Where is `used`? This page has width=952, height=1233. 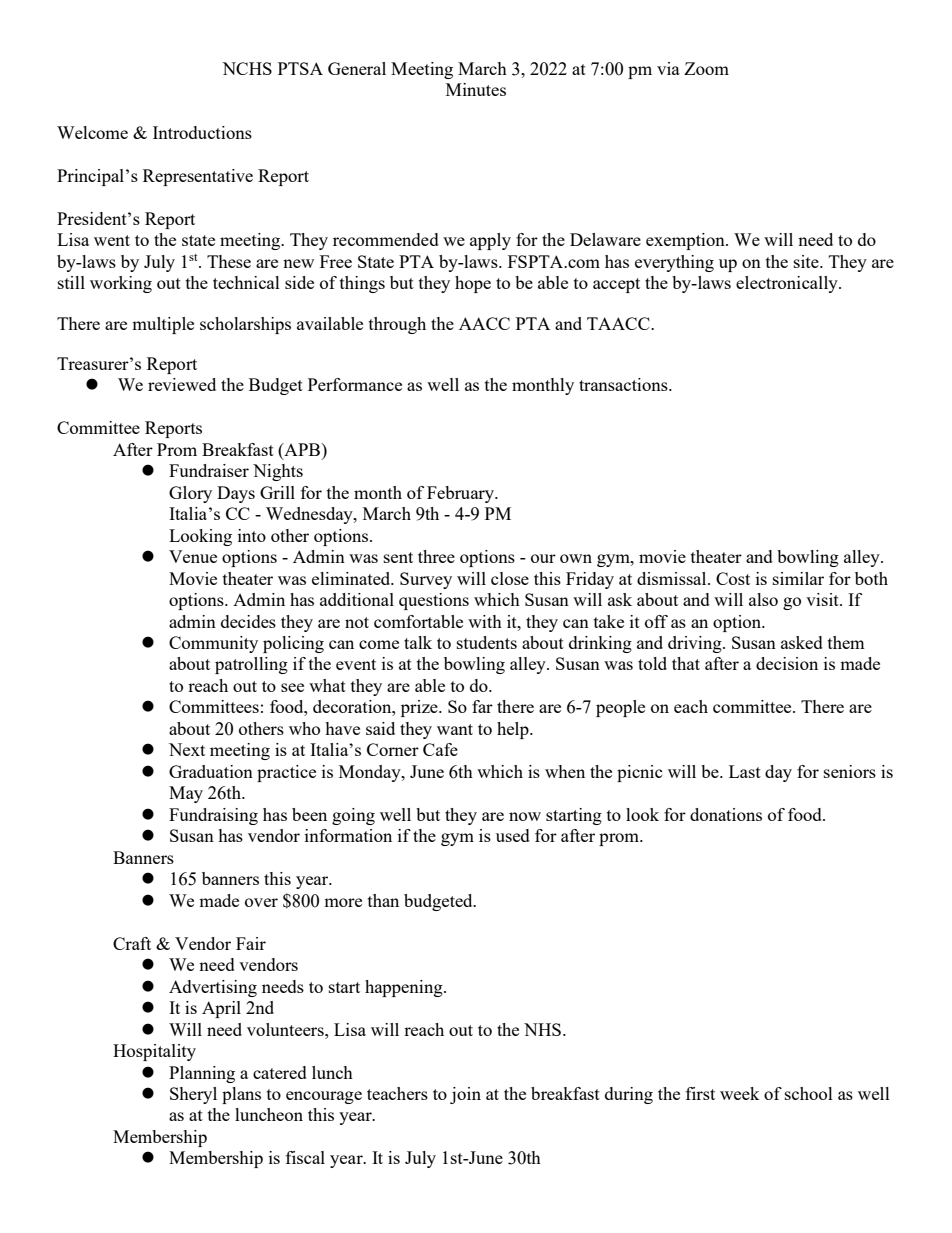 used is located at coordinates (513, 835).
